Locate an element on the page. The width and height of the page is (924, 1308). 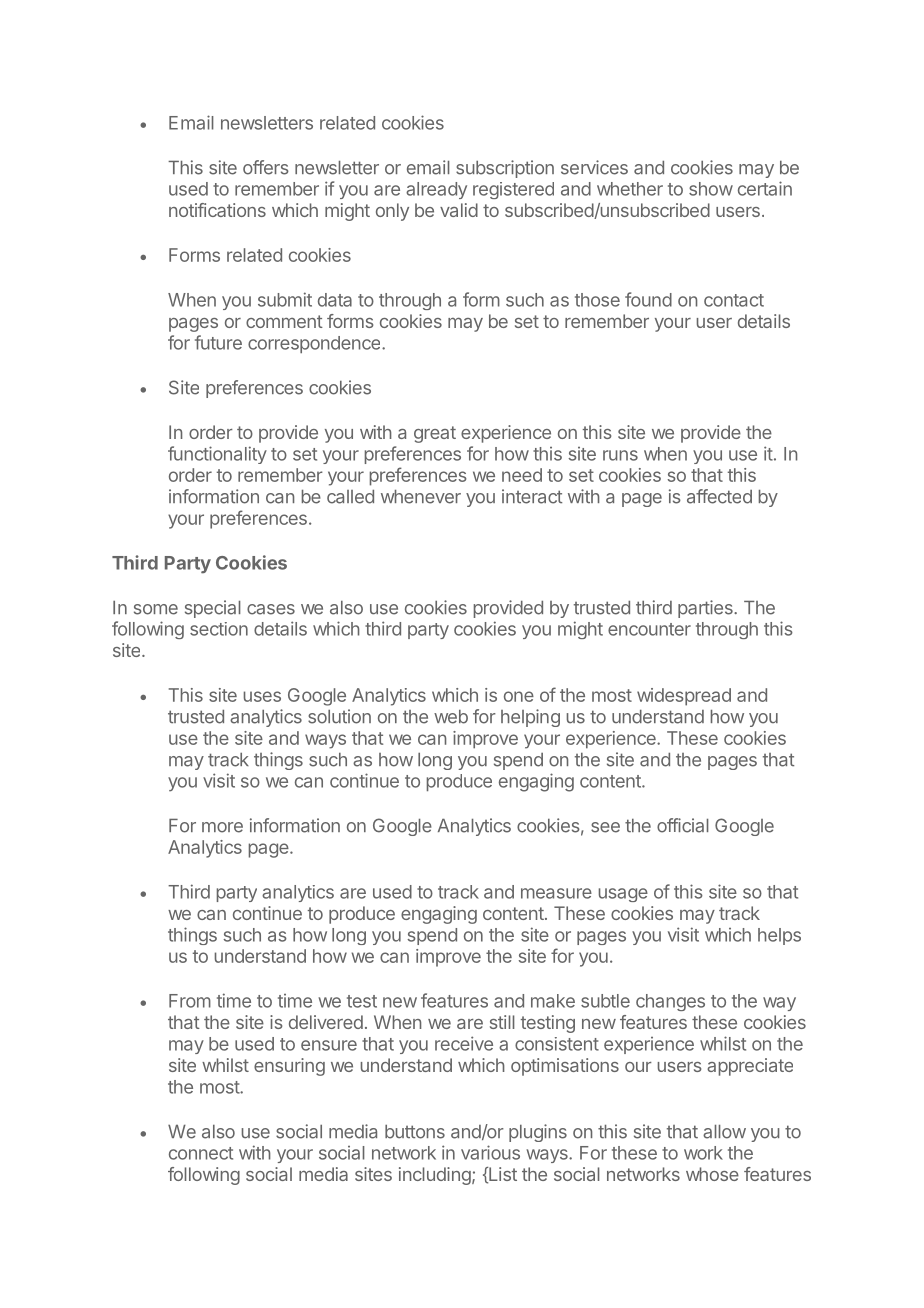
connect is located at coordinates (201, 1153).
